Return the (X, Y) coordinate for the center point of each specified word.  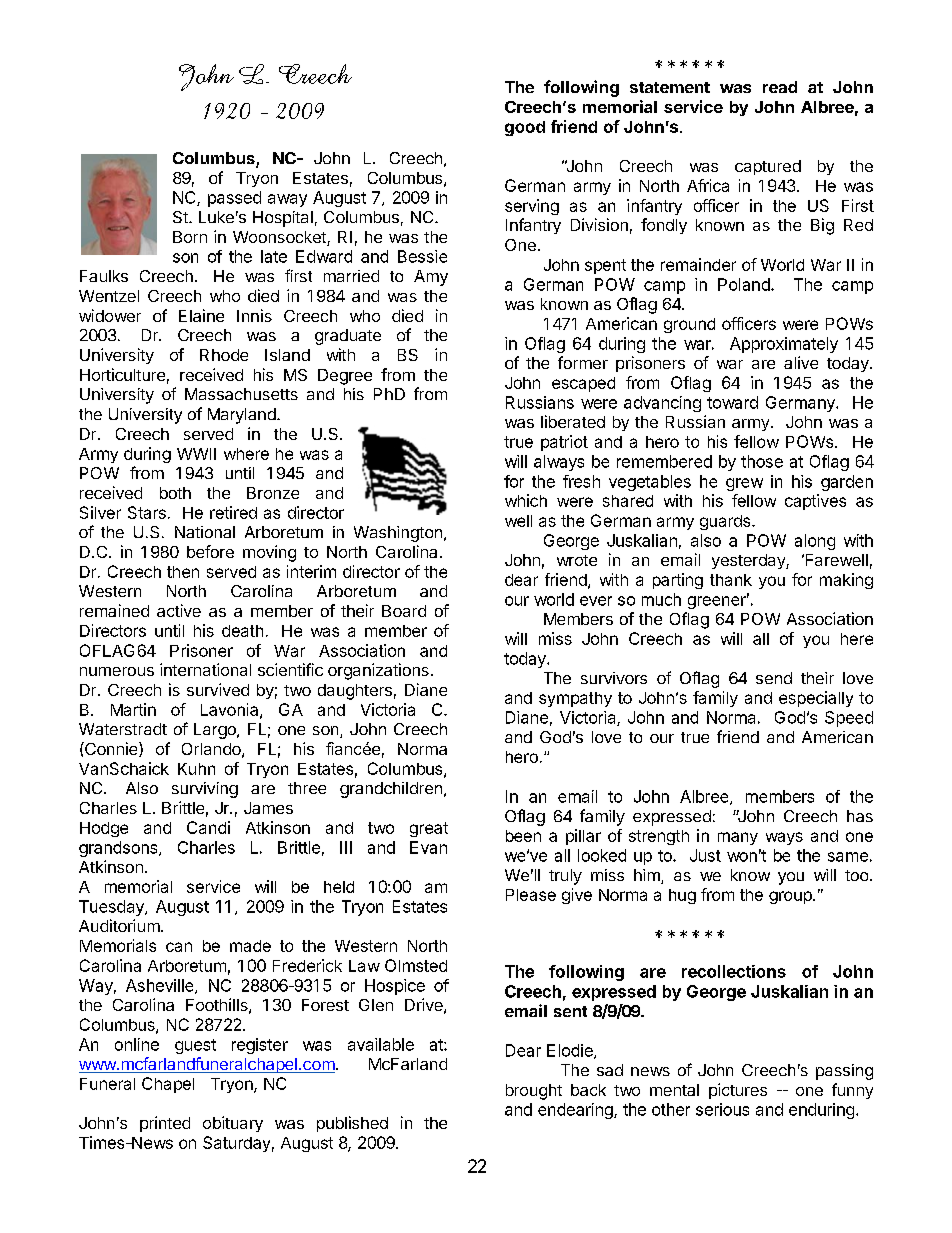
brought (534, 1092)
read (780, 87)
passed (234, 199)
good (525, 128)
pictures (738, 1091)
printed (165, 1124)
